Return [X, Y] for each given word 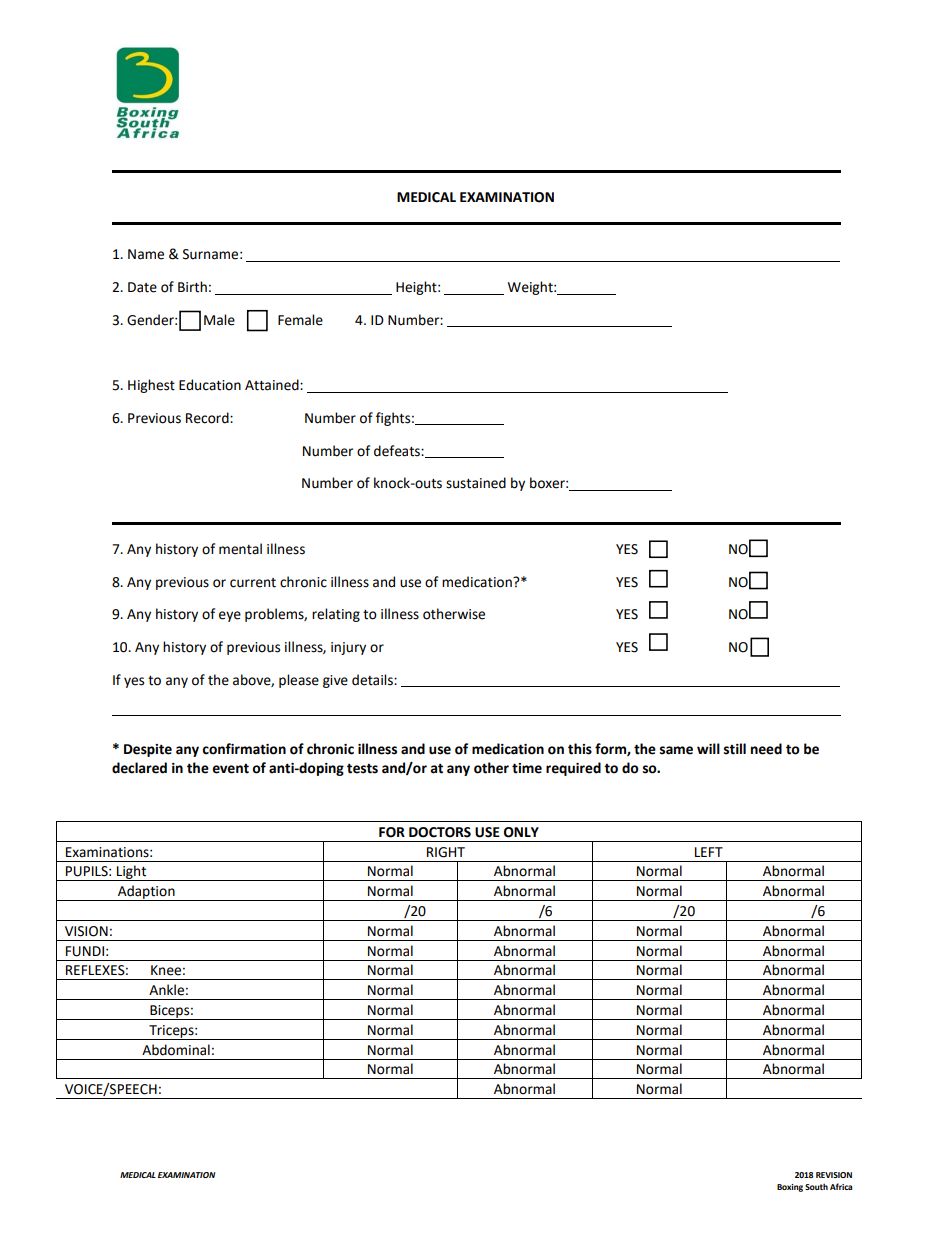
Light [132, 873]
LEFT [709, 852]
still [735, 749]
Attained [273, 385]
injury [348, 648]
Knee [166, 970]
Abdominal [176, 1050]
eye [230, 616]
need [766, 749]
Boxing [790, 1188]
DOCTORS [440, 832]
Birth [192, 287]
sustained [476, 483]
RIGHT [446, 852]
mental [240, 549]
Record [208, 418]
